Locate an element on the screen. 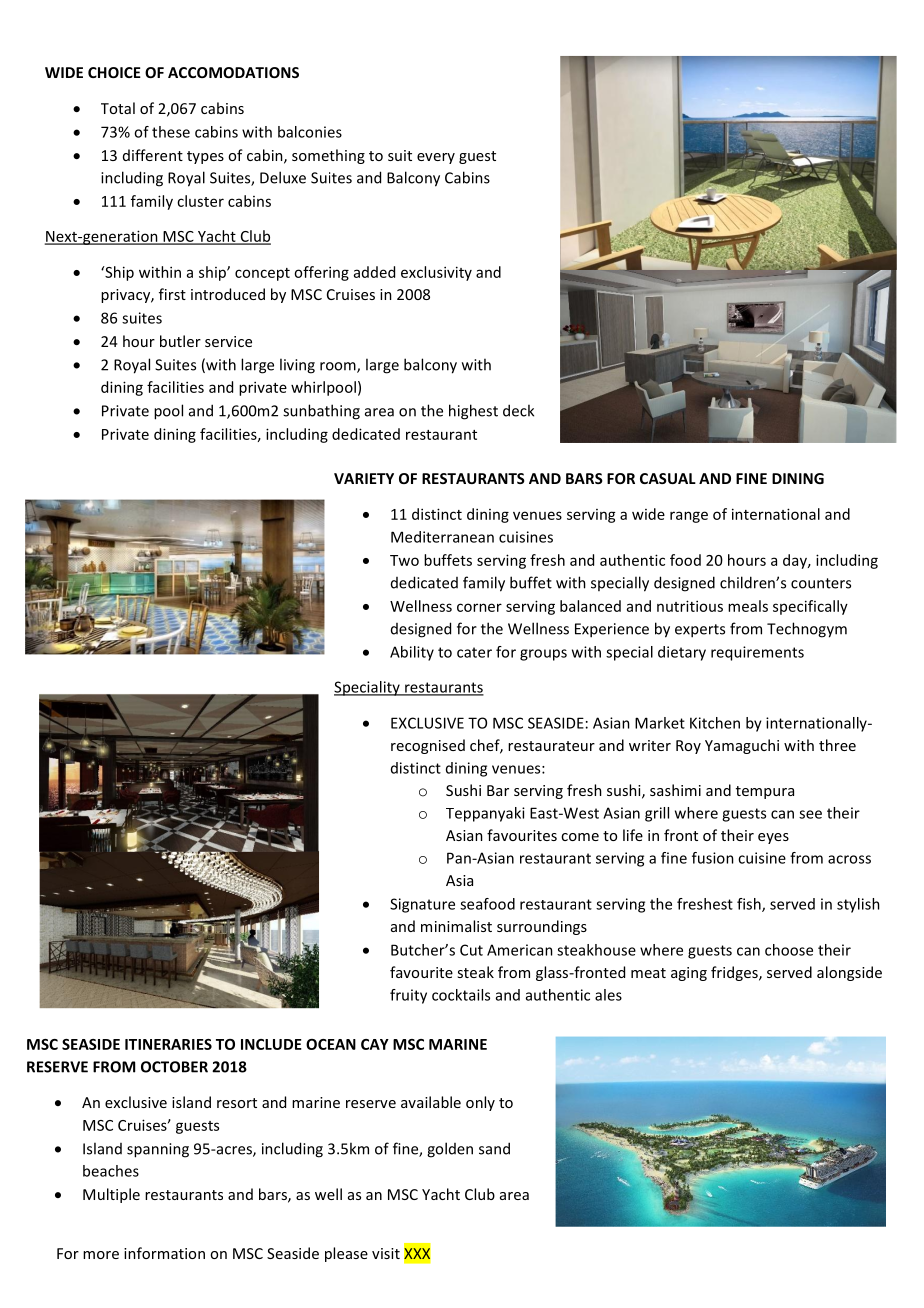  these is located at coordinates (171, 132).
